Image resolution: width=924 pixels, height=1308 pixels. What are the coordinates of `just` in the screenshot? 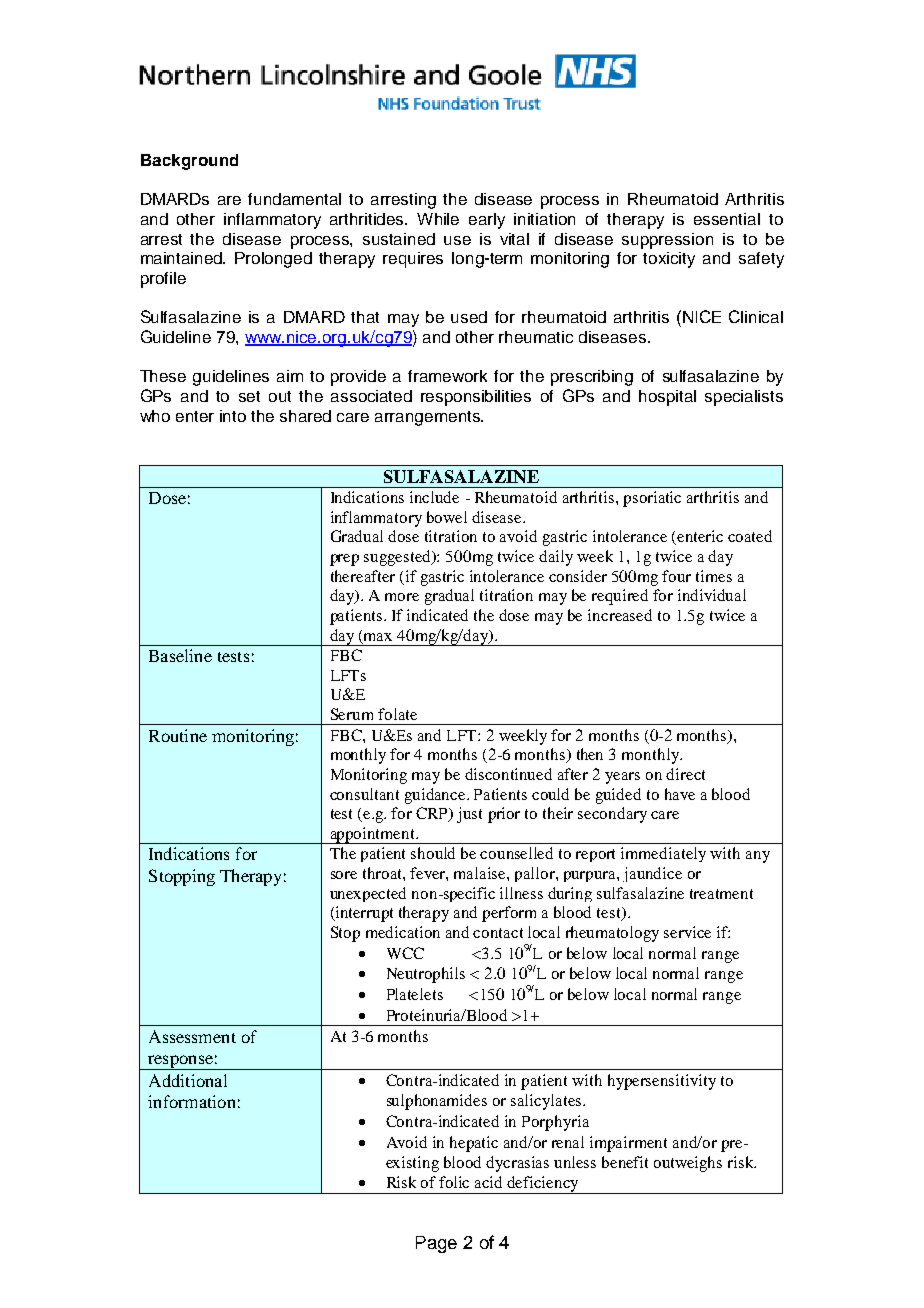 It's located at (469, 815).
